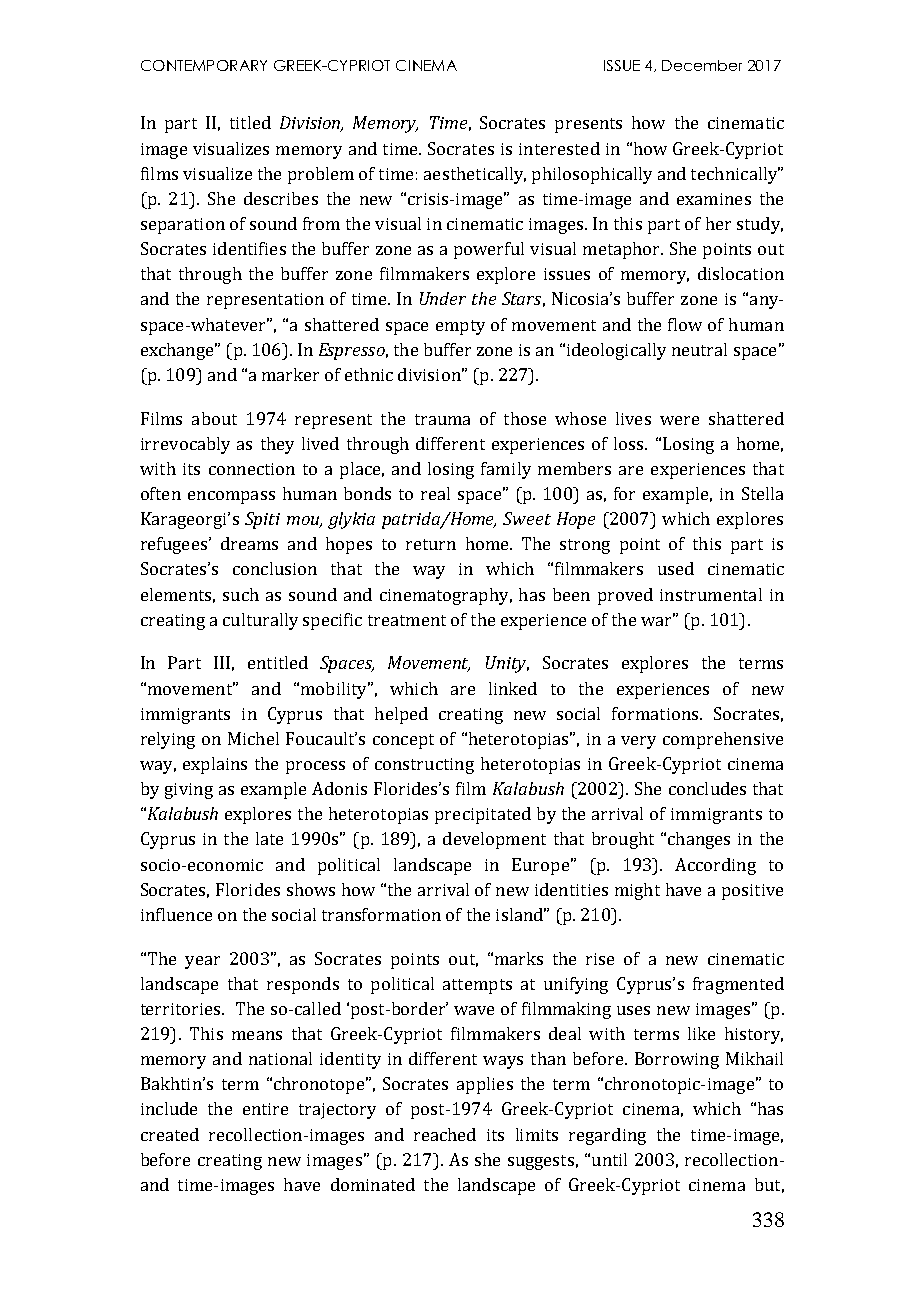 The width and height of the screenshot is (924, 1308). I want to click on culturally, so click(260, 621).
